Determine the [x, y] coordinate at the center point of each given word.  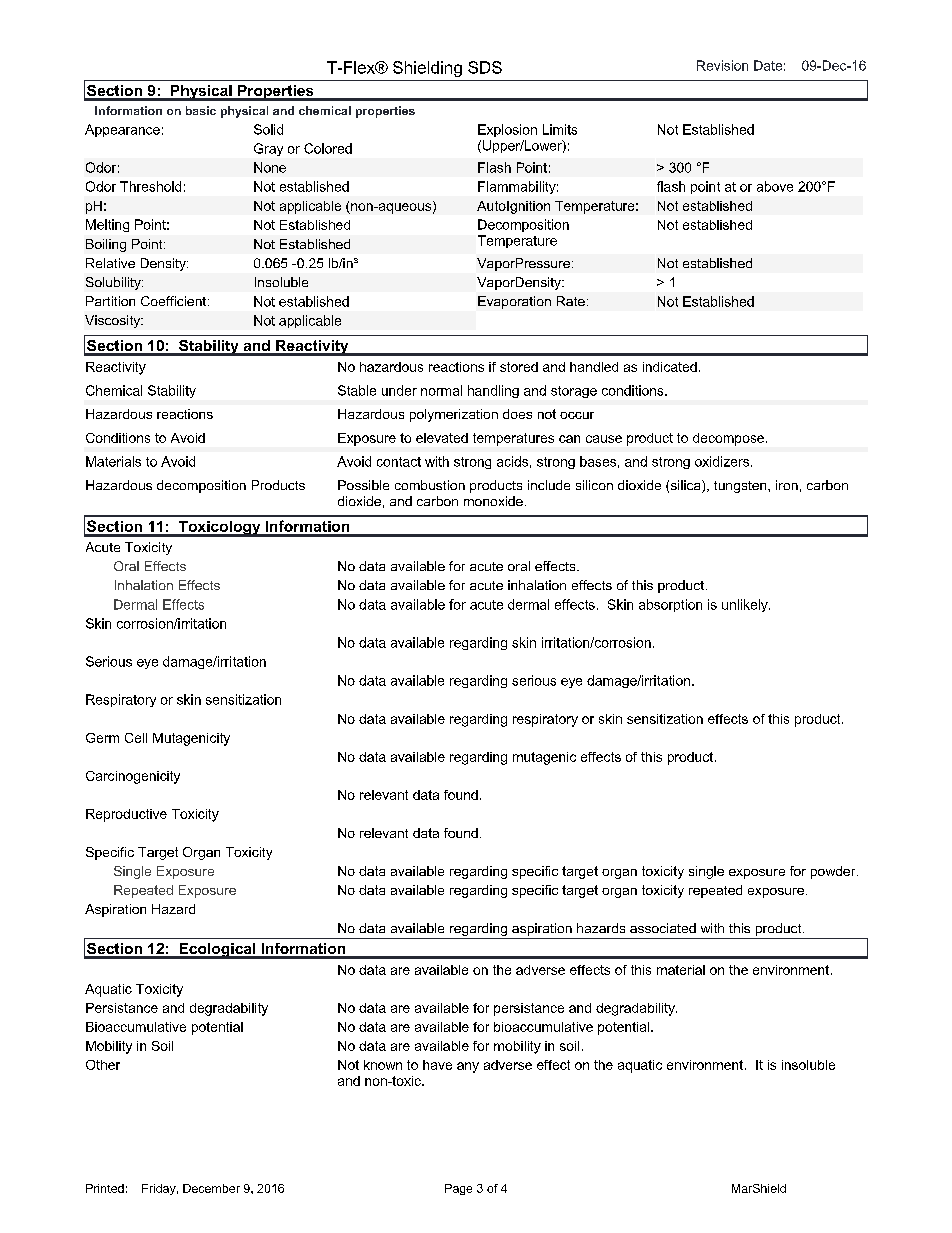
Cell [136, 738]
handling [493, 391]
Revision [722, 65]
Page [458, 1189]
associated [663, 928]
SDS [485, 67]
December [211, 1188]
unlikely [746, 605]
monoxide [493, 501]
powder [834, 872]
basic [201, 110]
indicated [670, 367]
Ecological [217, 951]
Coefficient [175, 301]
